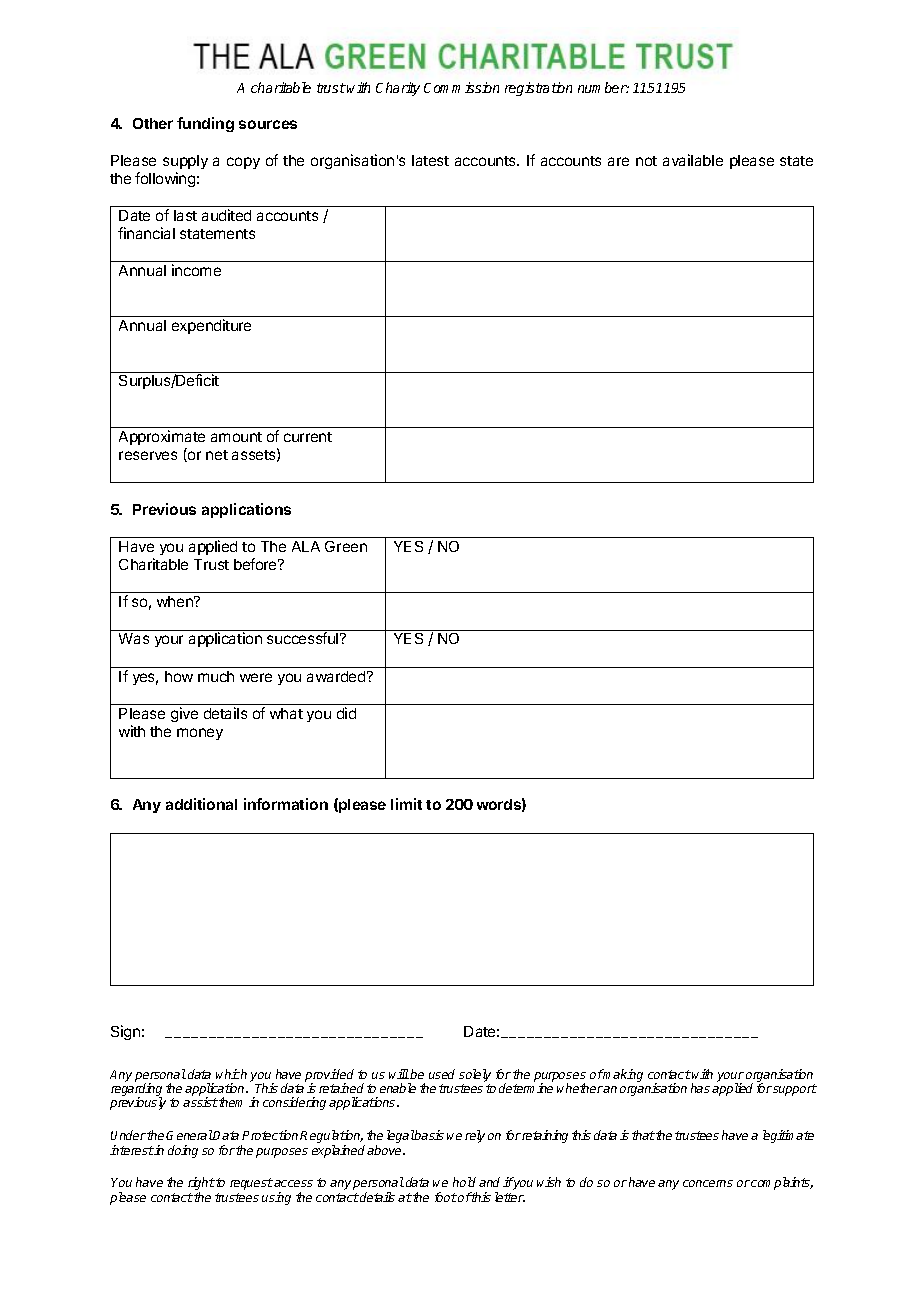 Image resolution: width=924 pixels, height=1308 pixels. Describe the element at coordinates (201, 1185) in the screenshot. I see `right` at that location.
